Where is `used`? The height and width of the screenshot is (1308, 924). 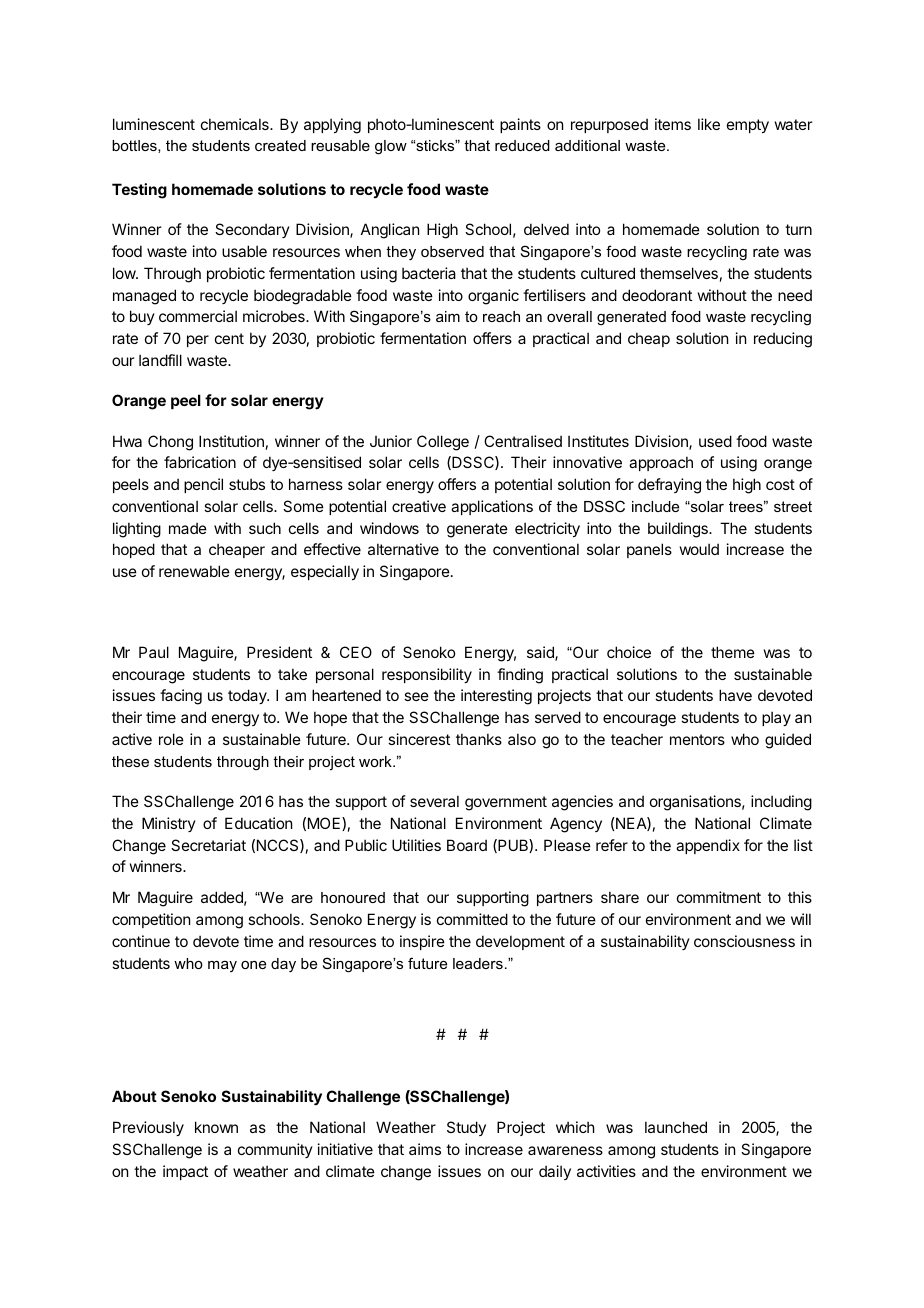
used is located at coordinates (715, 441).
